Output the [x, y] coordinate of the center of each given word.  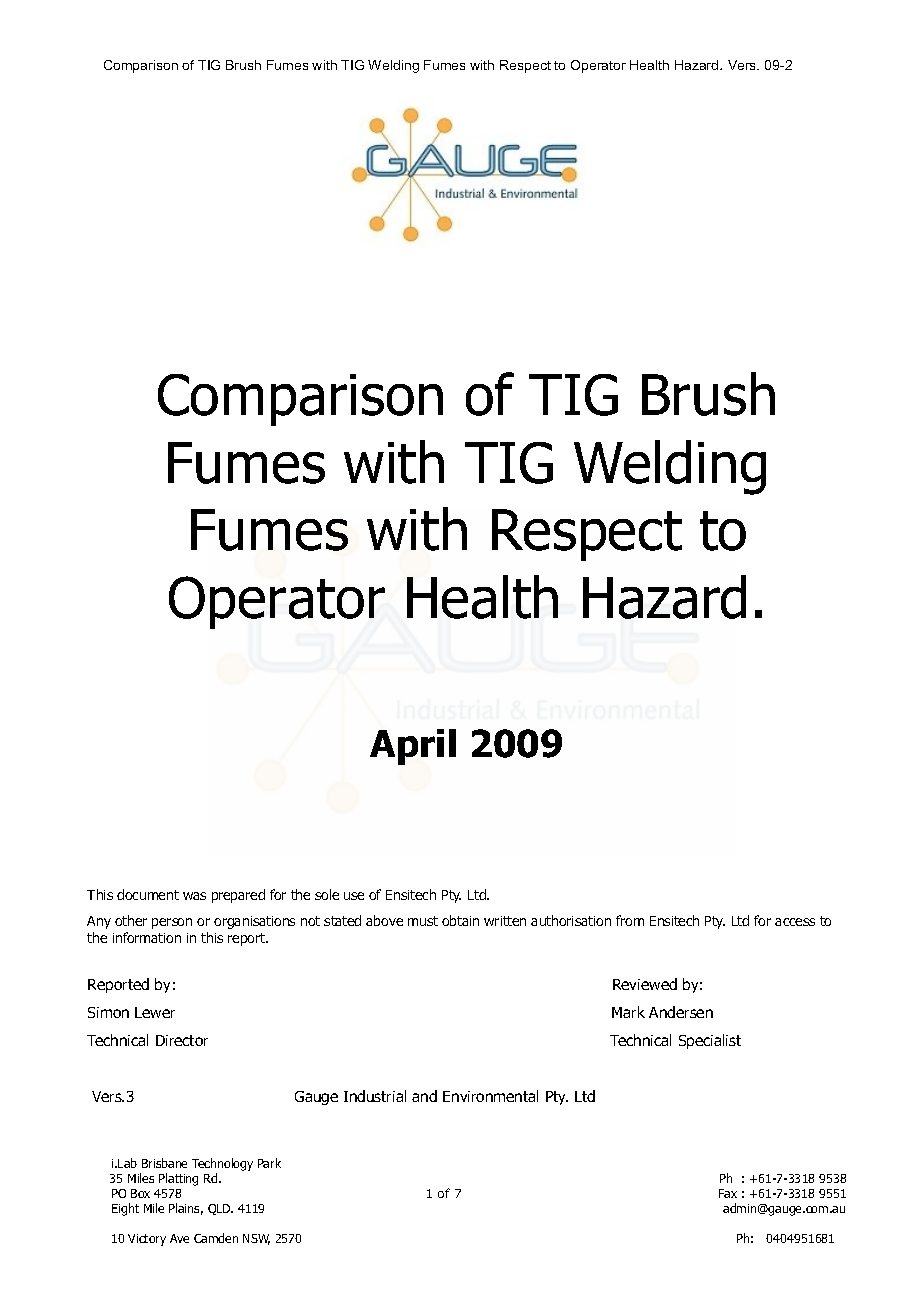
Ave [179, 1238]
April [413, 747]
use [354, 896]
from [630, 920]
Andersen [681, 1012]
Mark [628, 1012]
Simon [108, 1012]
